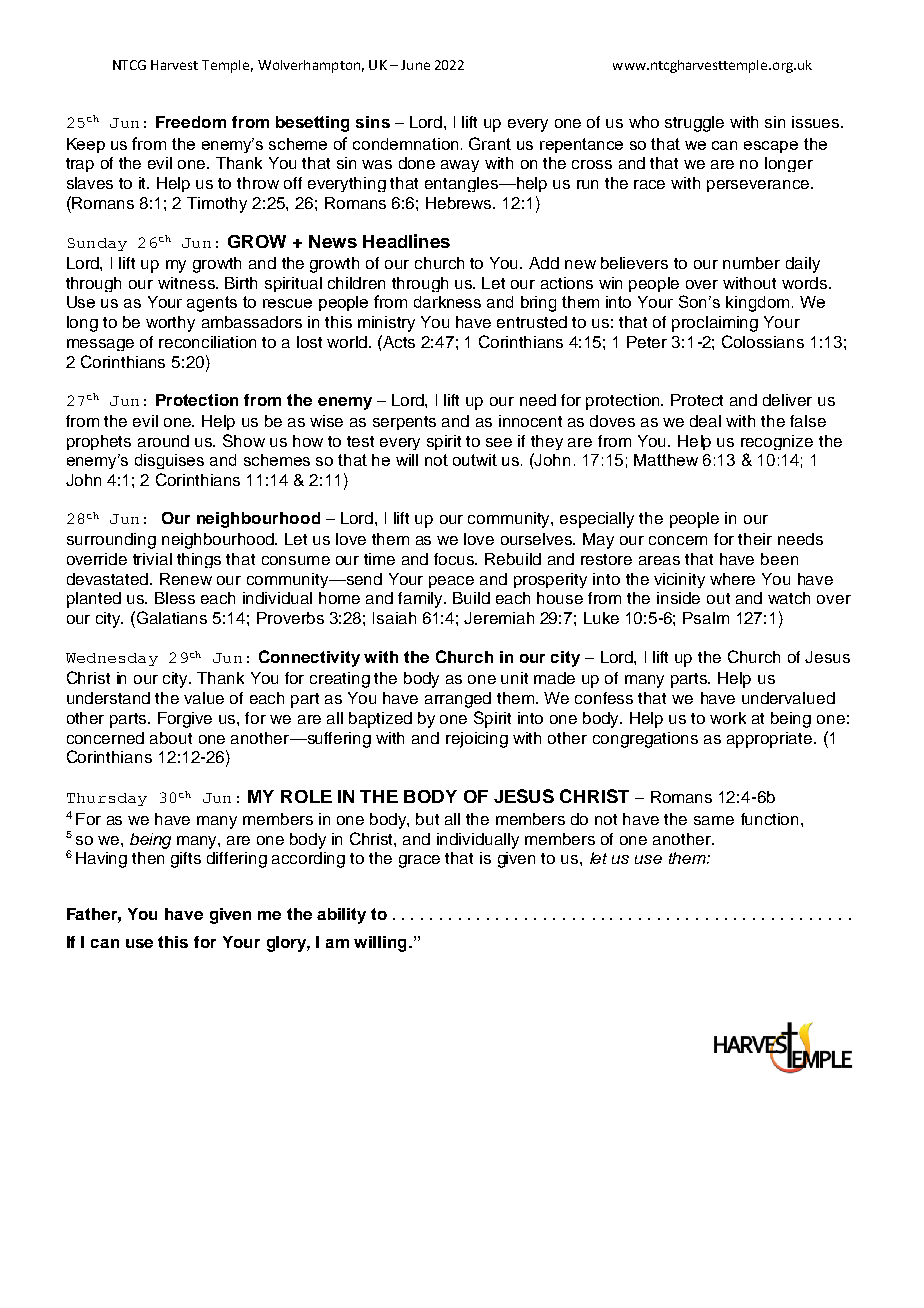 This screenshot has width=924, height=1308. I want to click on work, so click(728, 718).
